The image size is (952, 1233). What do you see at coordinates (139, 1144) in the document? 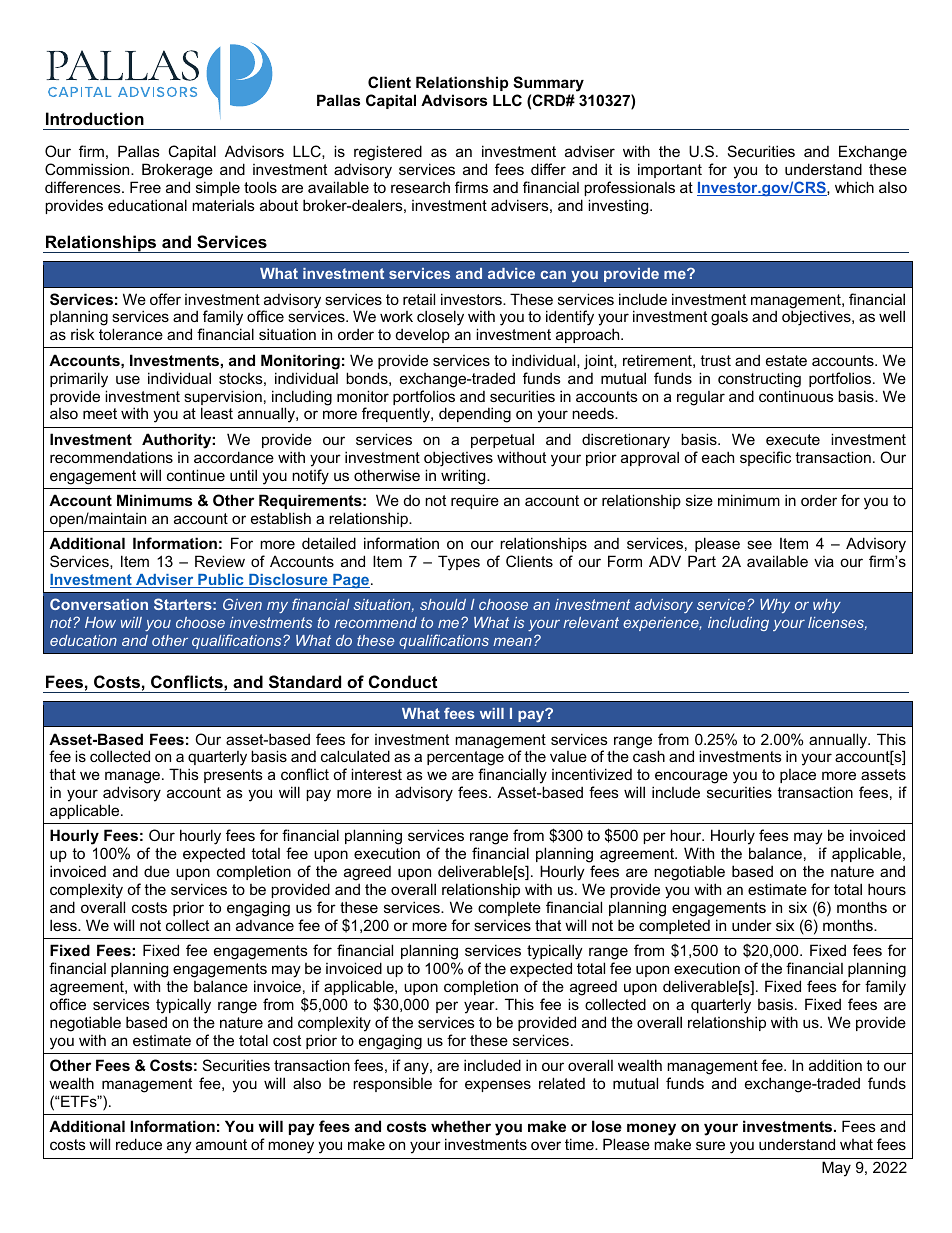
I see `reduce` at bounding box center [139, 1144].
